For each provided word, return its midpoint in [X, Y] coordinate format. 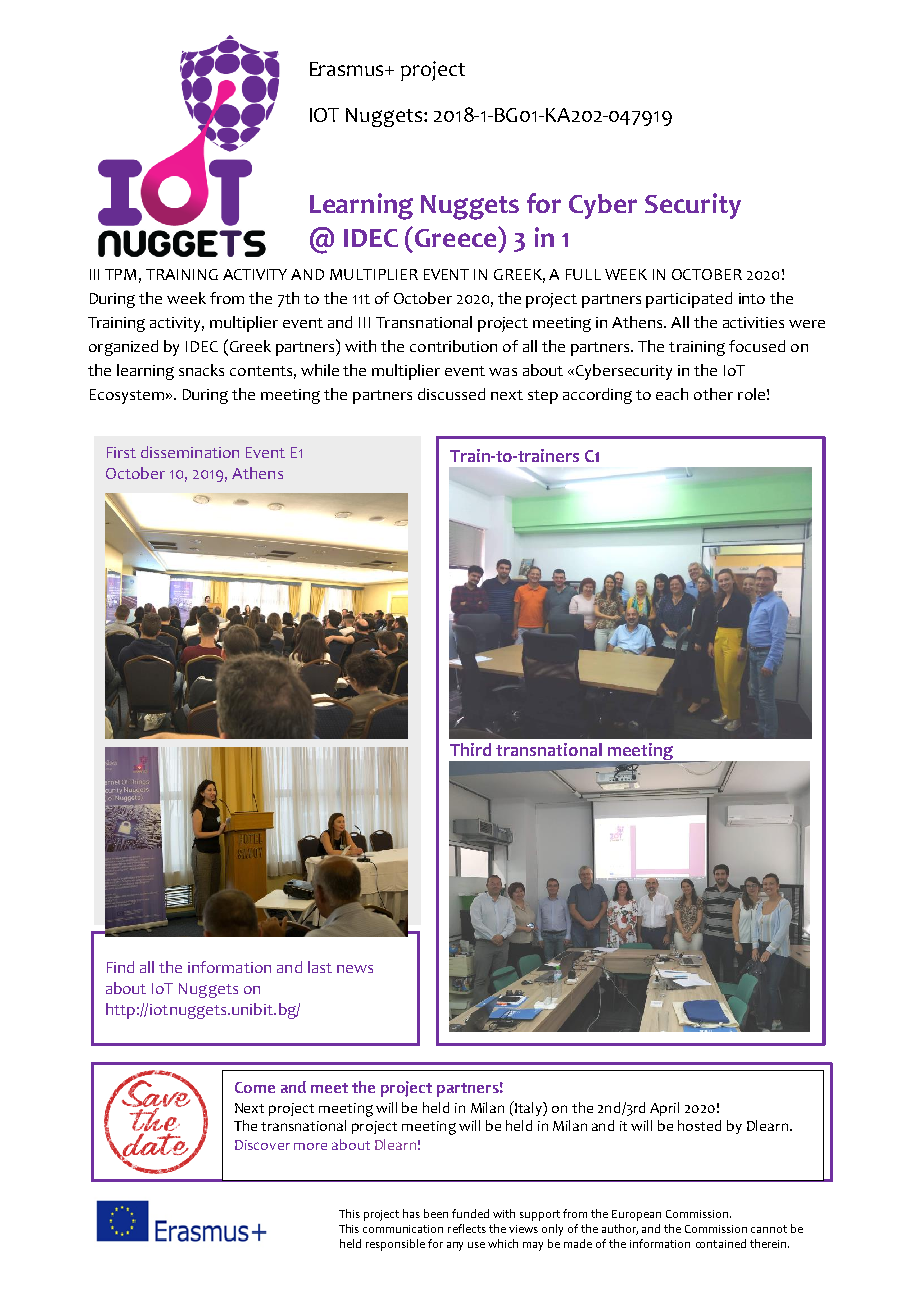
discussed [451, 394]
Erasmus [348, 69]
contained [721, 1243]
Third [470, 749]
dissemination [190, 452]
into [752, 298]
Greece [457, 237]
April [664, 1109]
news [355, 969]
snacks [201, 370]
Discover [262, 1145]
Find [120, 967]
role [751, 394]
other [713, 394]
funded [470, 1213]
